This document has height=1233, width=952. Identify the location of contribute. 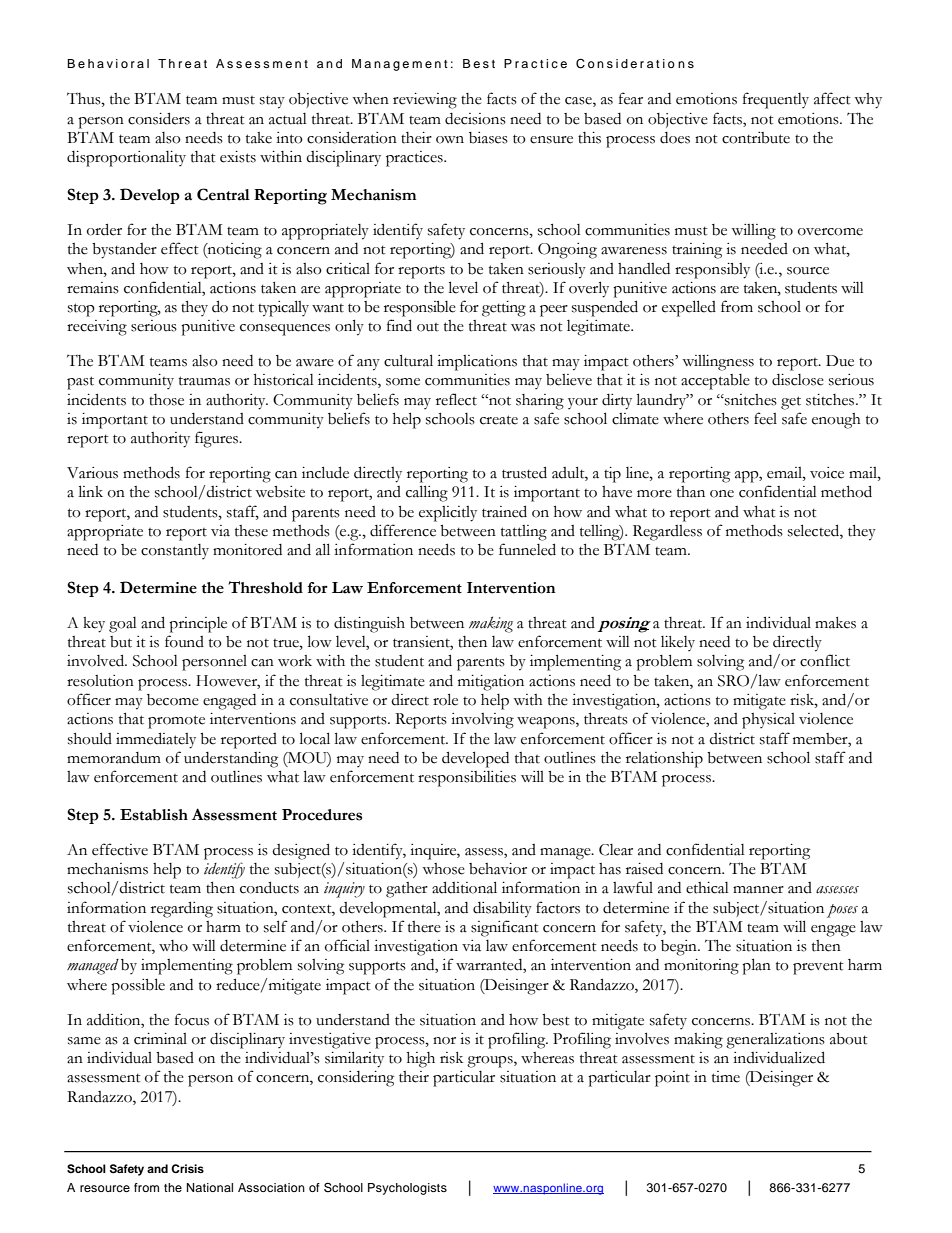
(756, 138).
